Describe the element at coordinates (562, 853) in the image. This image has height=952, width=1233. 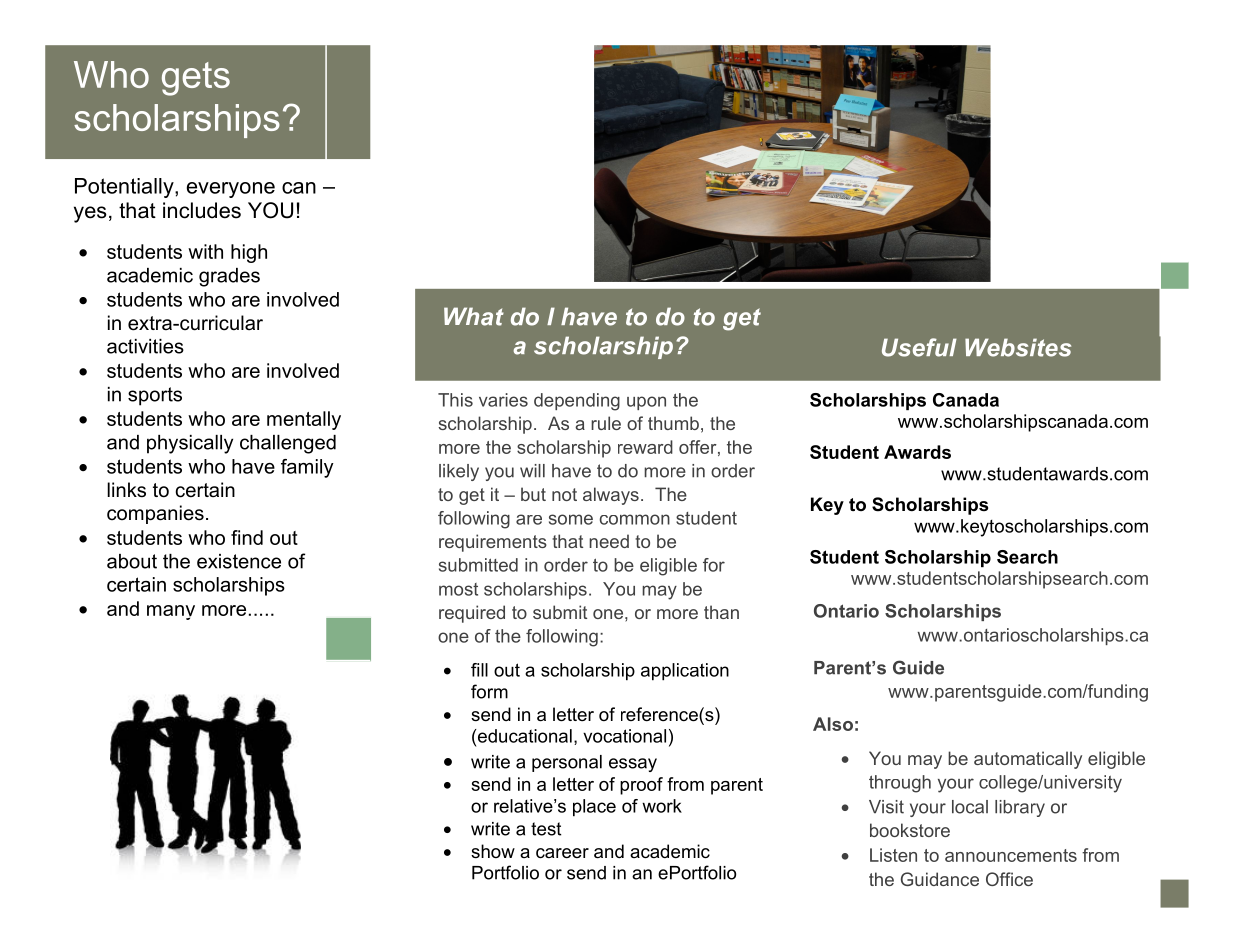
I see `career` at that location.
